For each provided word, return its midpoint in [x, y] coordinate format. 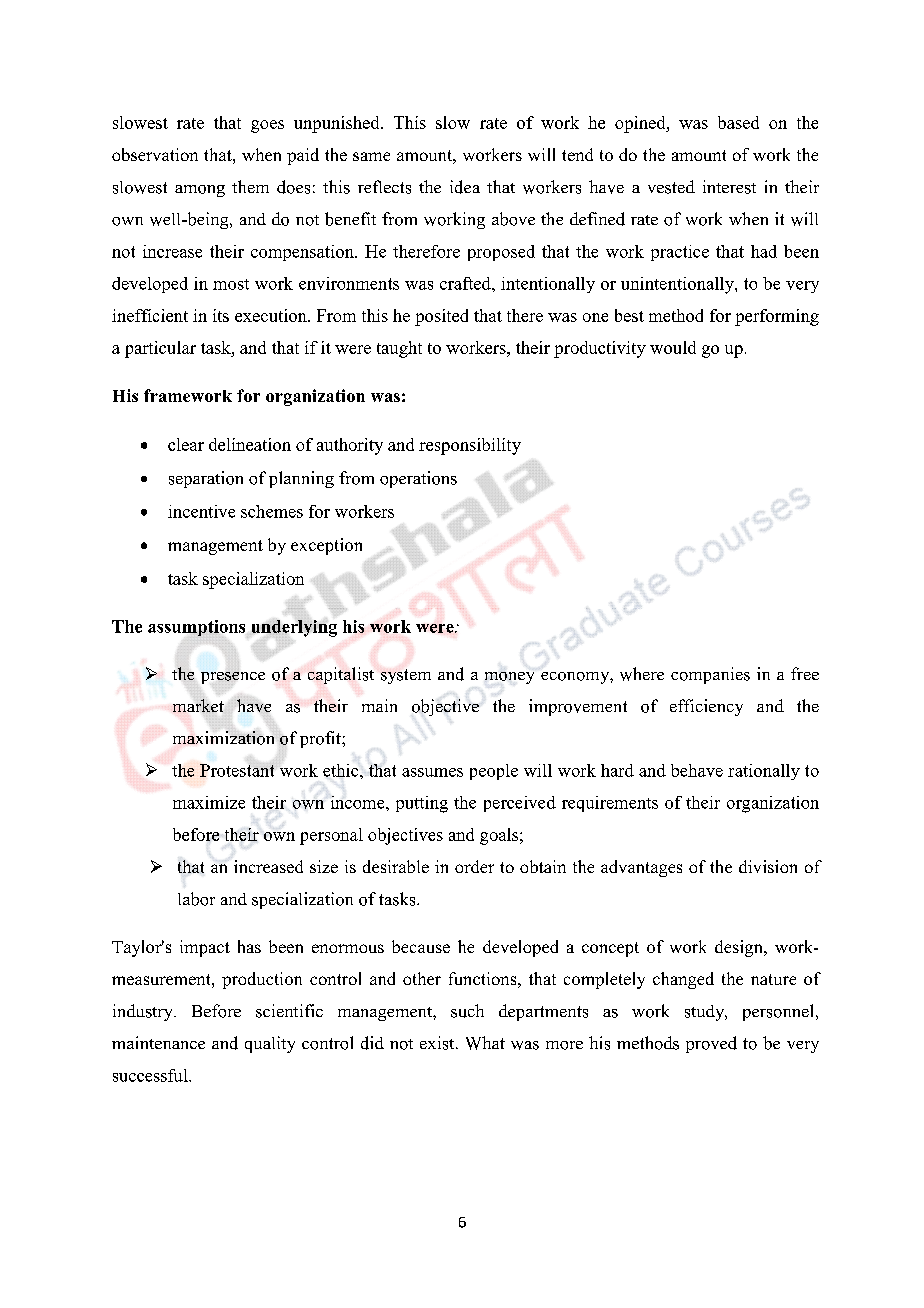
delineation [250, 444]
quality [270, 1044]
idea [465, 187]
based [738, 122]
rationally [764, 772]
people [494, 772]
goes [267, 126]
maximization [223, 738]
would [673, 347]
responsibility [470, 446]
